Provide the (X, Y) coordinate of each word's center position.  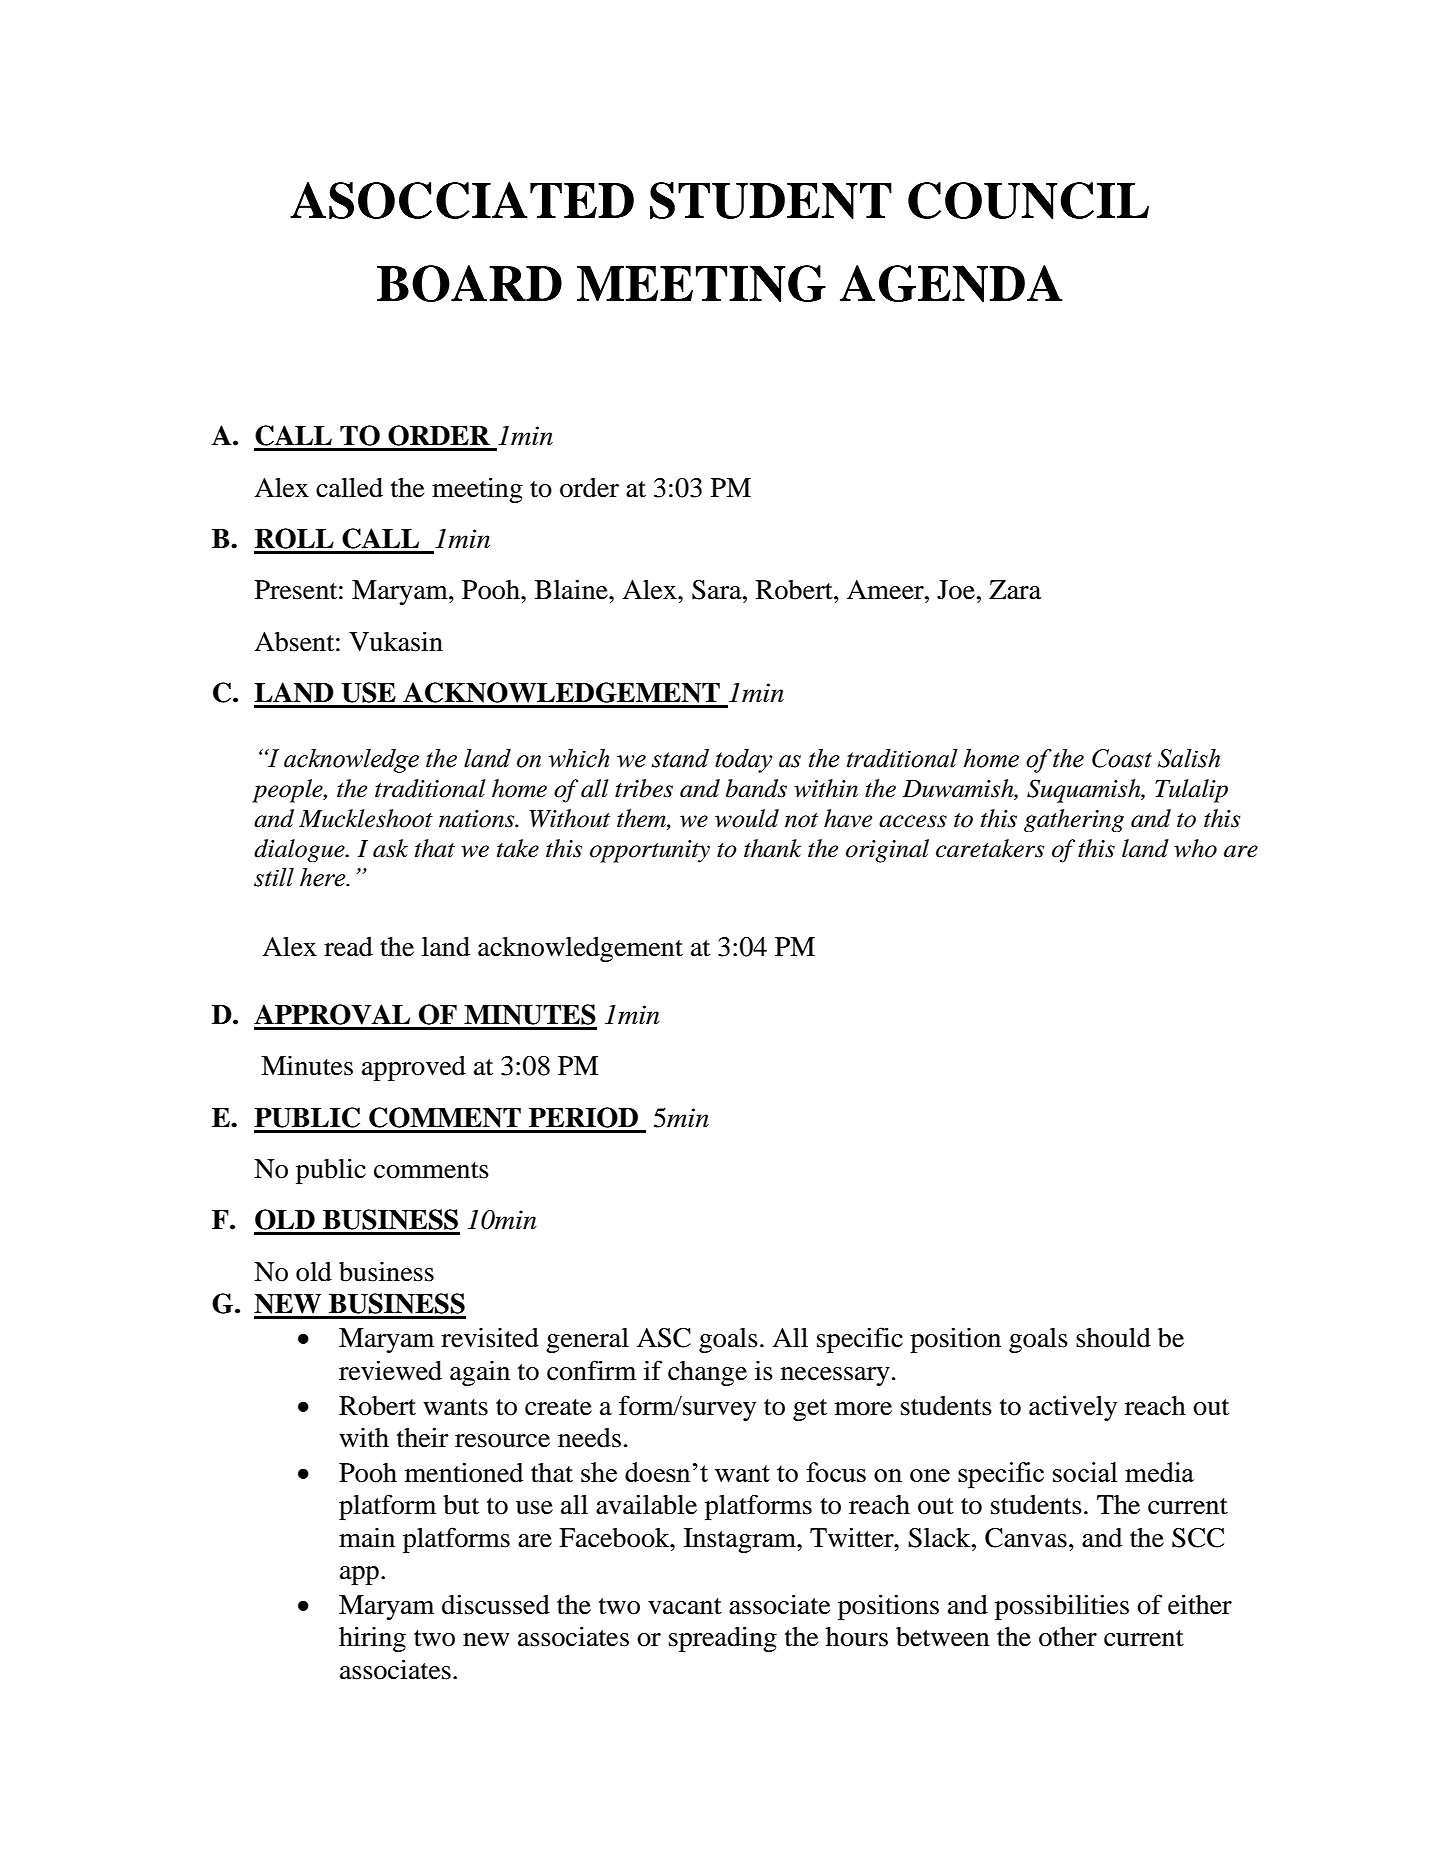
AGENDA (951, 283)
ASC (664, 1338)
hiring (372, 1639)
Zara (1015, 590)
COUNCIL (1028, 200)
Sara (718, 590)
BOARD (469, 283)
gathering (1074, 820)
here (324, 877)
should (1113, 1338)
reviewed (390, 1370)
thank (772, 848)
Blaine (572, 589)
